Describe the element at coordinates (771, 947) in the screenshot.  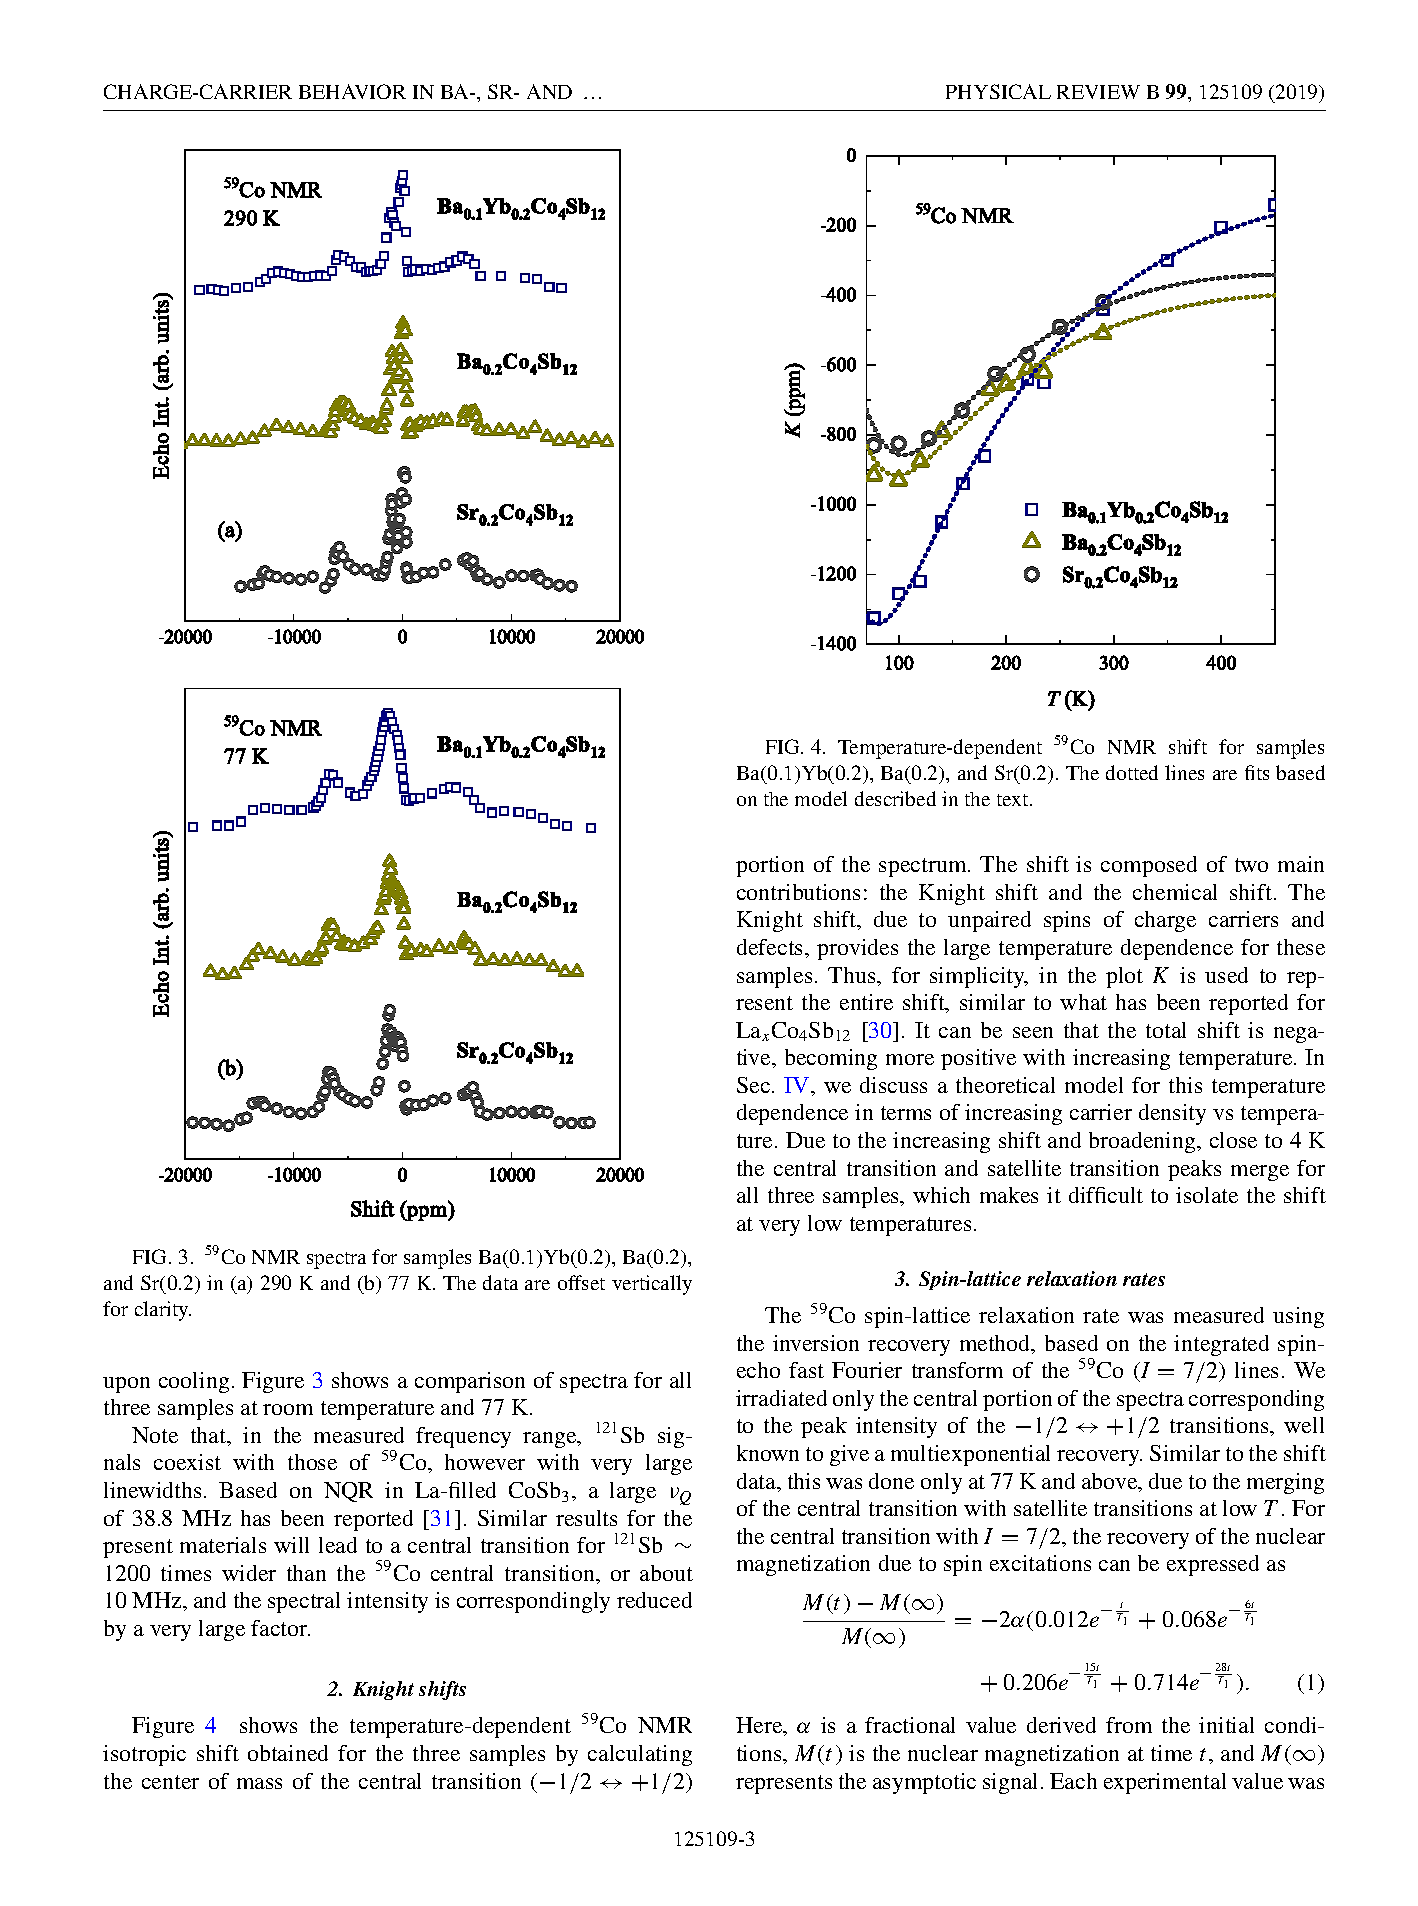
I see `defects` at that location.
